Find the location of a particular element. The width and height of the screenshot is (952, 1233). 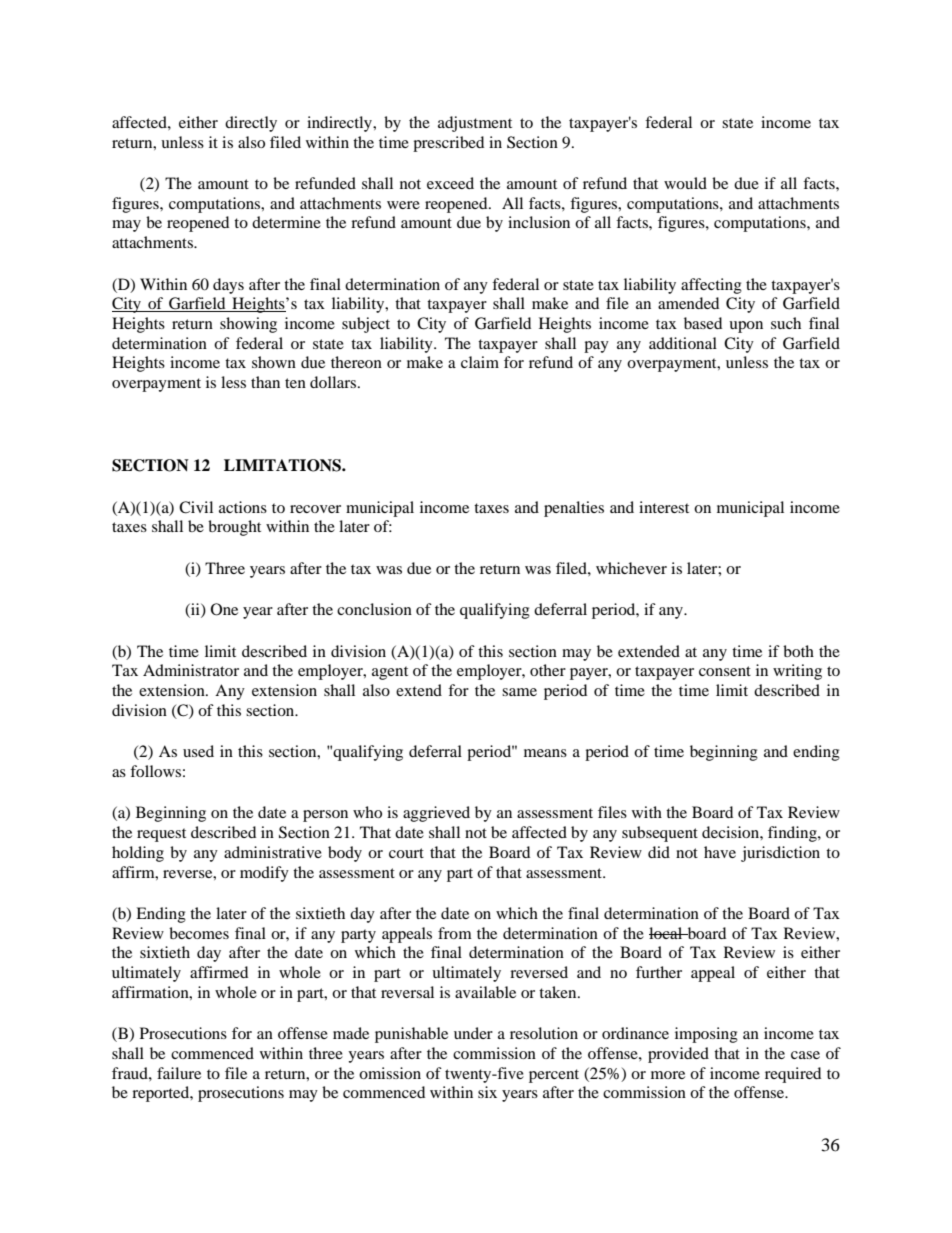

claim is located at coordinates (480, 362).
